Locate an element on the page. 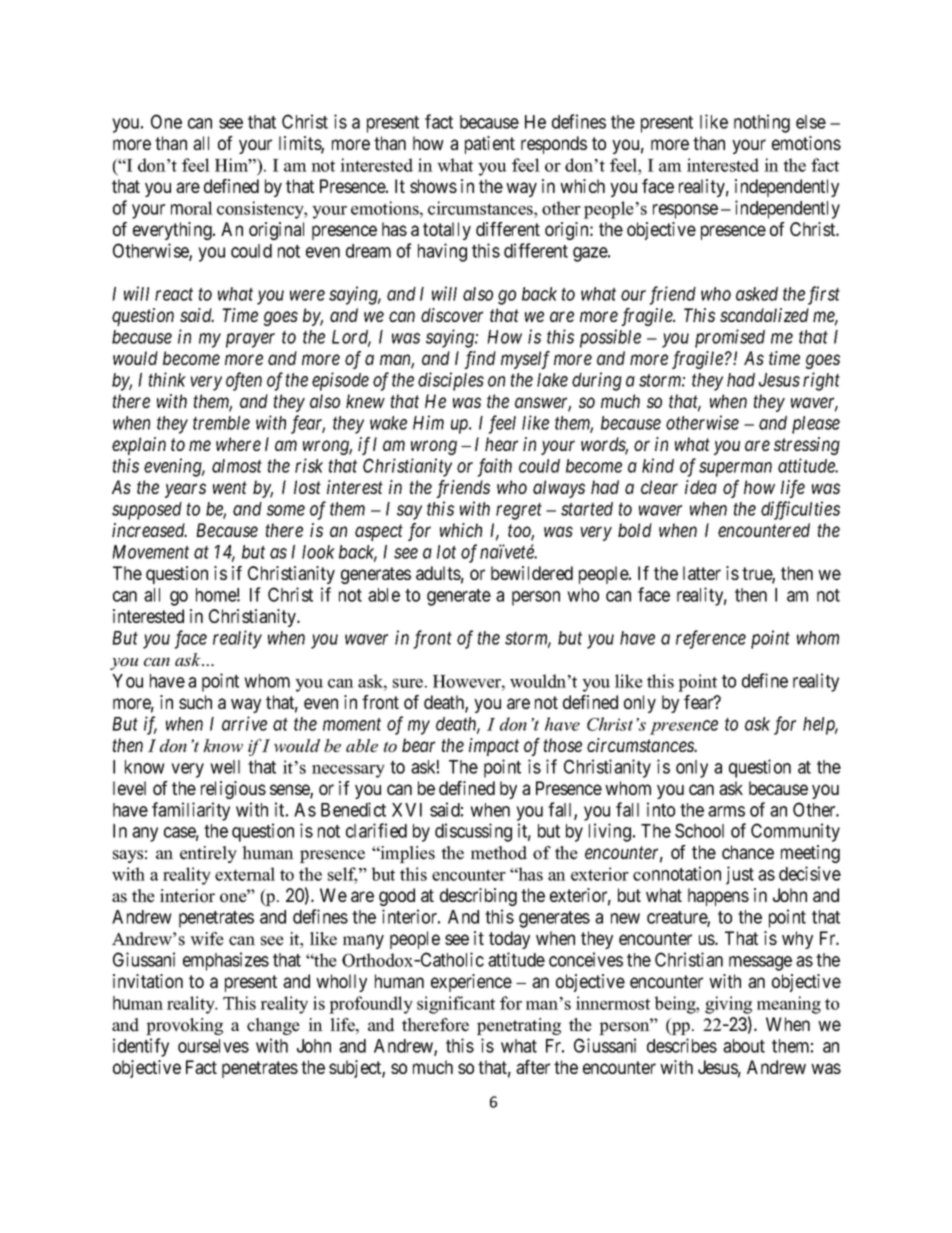 This page has width=952, height=1233. superman is located at coordinates (735, 469).
